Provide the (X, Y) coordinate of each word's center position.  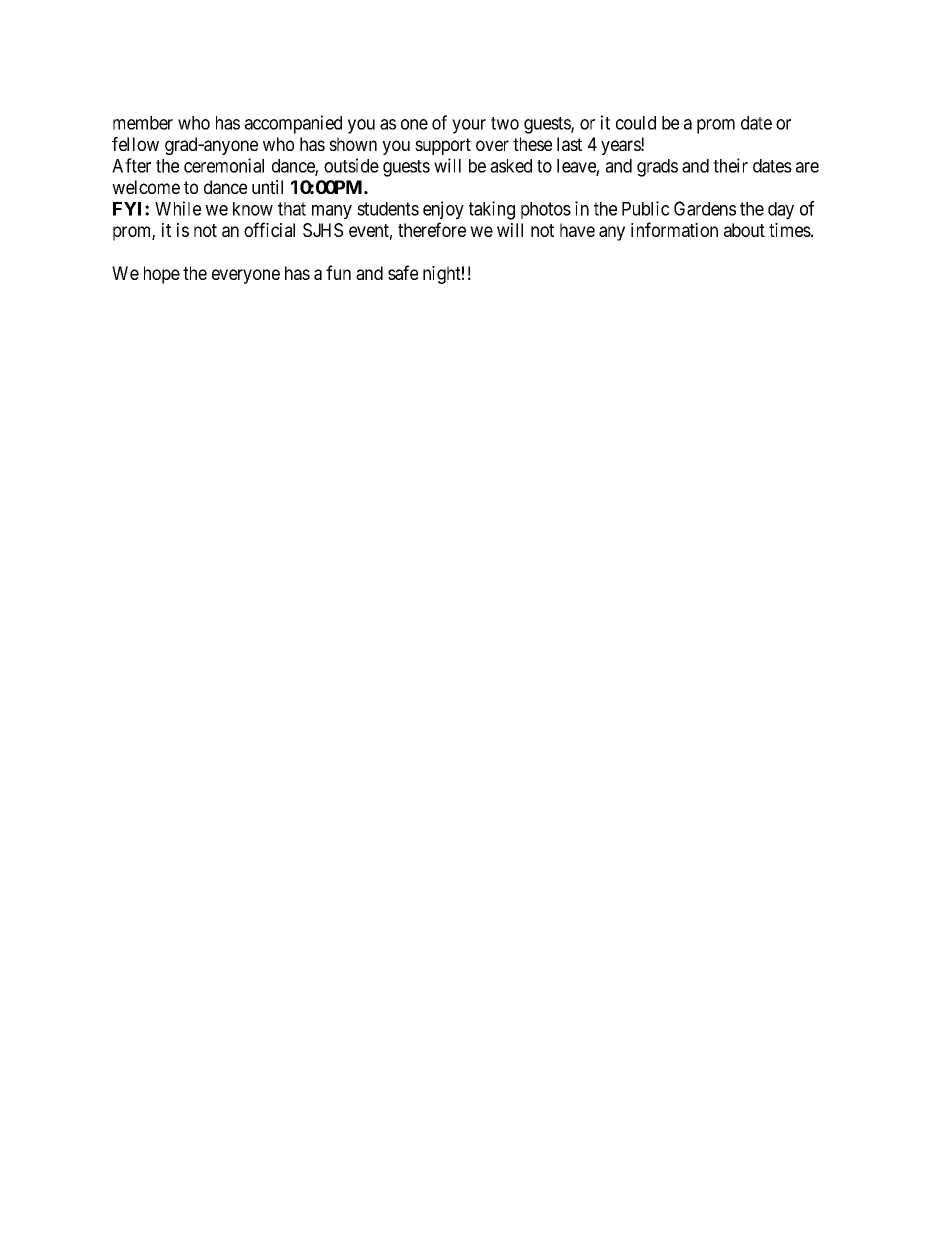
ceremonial (224, 165)
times (790, 230)
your (469, 126)
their (730, 165)
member (143, 123)
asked (511, 166)
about (744, 230)
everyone (246, 276)
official (269, 229)
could (636, 123)
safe (403, 272)
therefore (432, 229)
